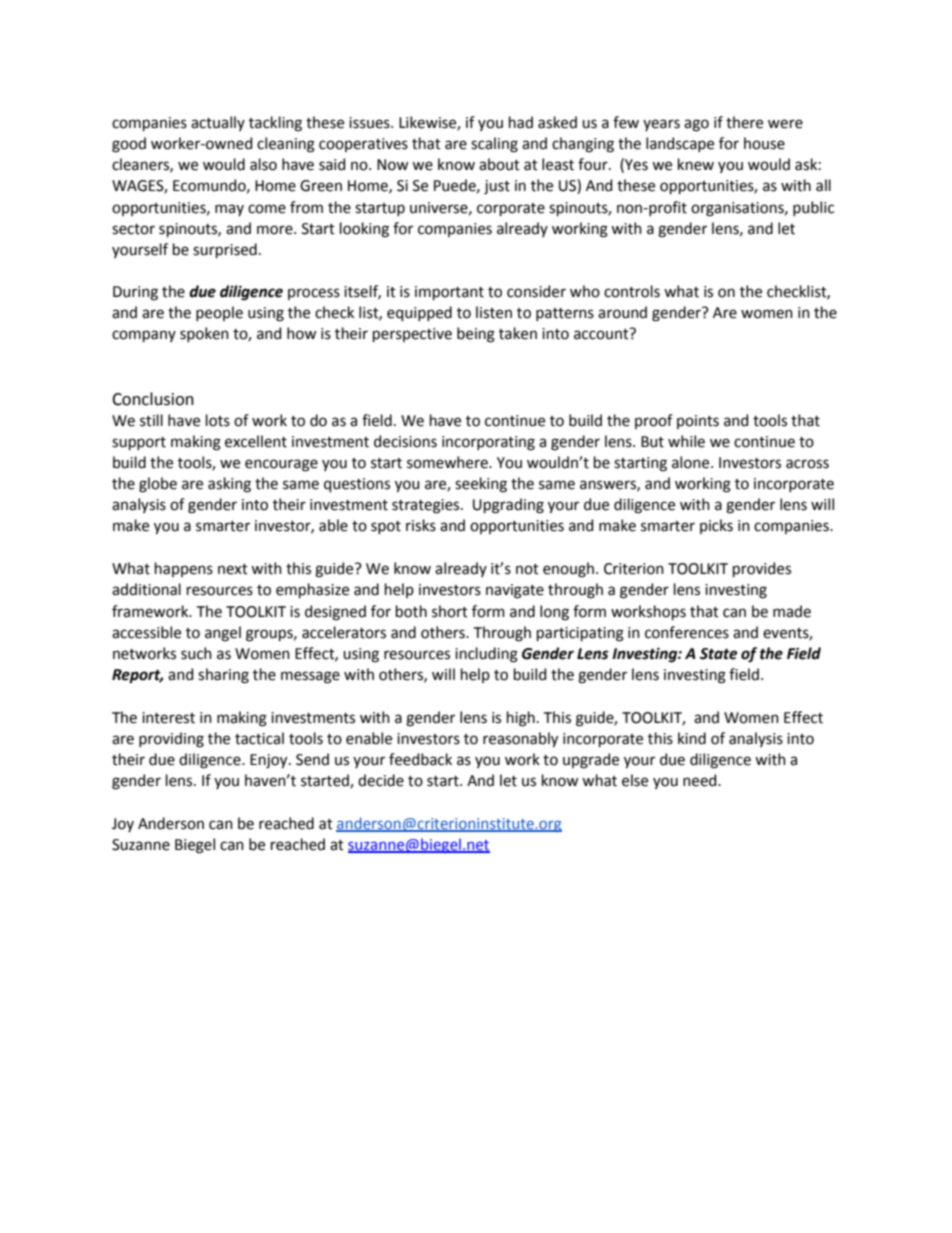  What do you see at coordinates (219, 313) in the image?
I see `people` at bounding box center [219, 313].
